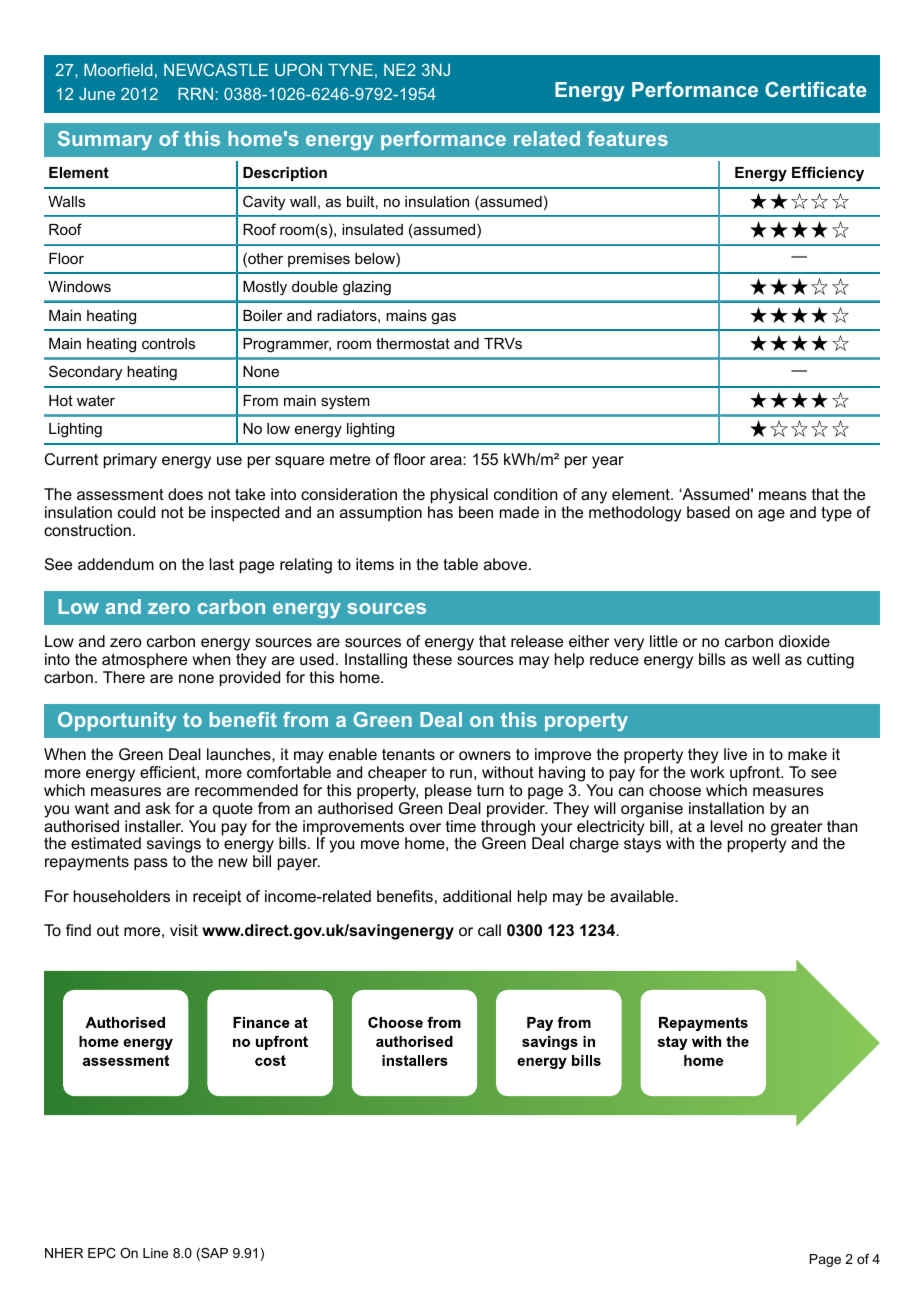  Describe the element at coordinates (815, 89) in the document. I see `Certificate` at that location.
